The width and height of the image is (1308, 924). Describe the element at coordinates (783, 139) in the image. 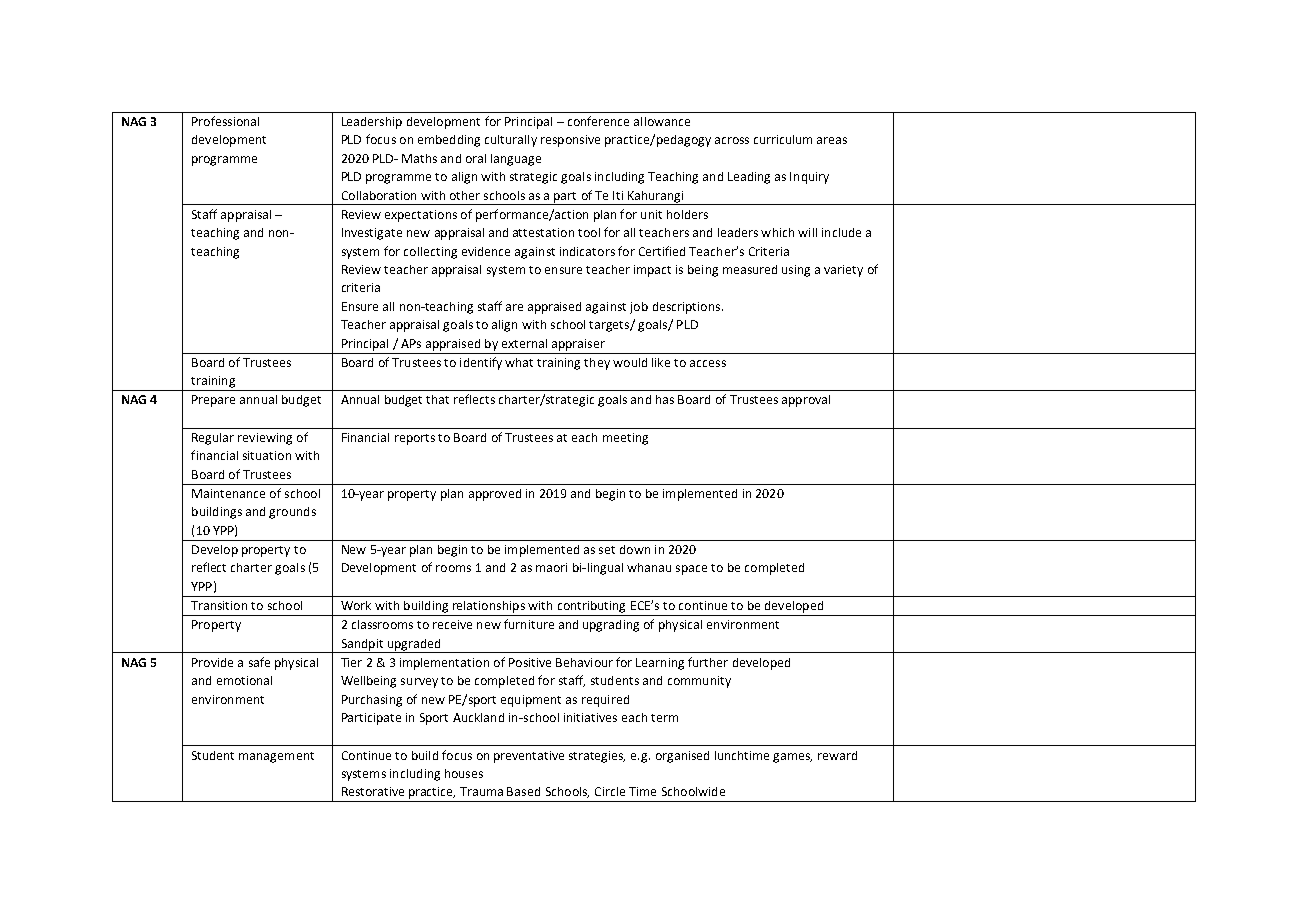

I see `curriculum` at that location.
